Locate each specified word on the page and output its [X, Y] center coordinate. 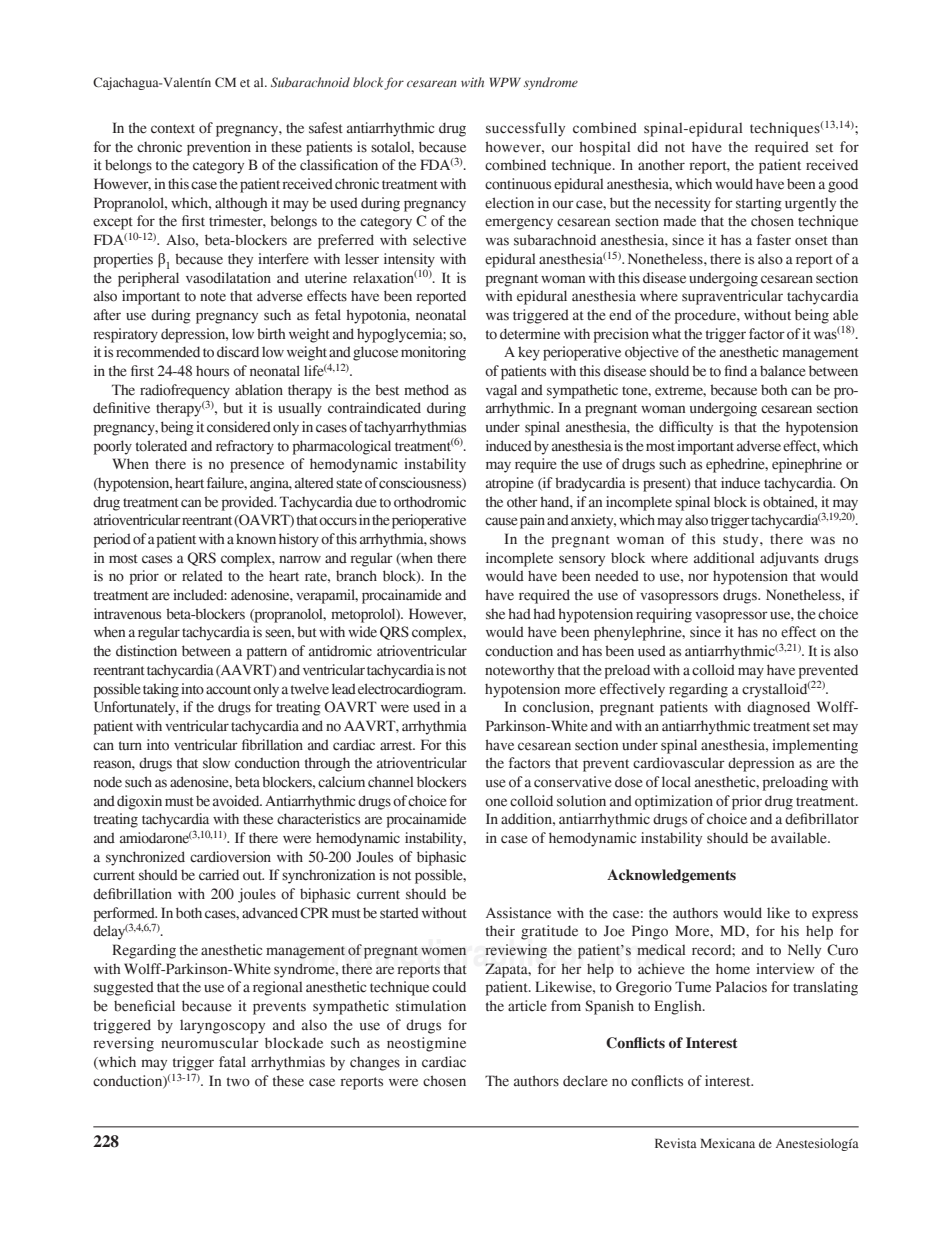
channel [391, 782]
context [173, 129]
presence [257, 467]
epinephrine [807, 465]
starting [759, 204]
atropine [510, 484]
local [676, 782]
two [238, 1082]
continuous [518, 184]
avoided [237, 801]
